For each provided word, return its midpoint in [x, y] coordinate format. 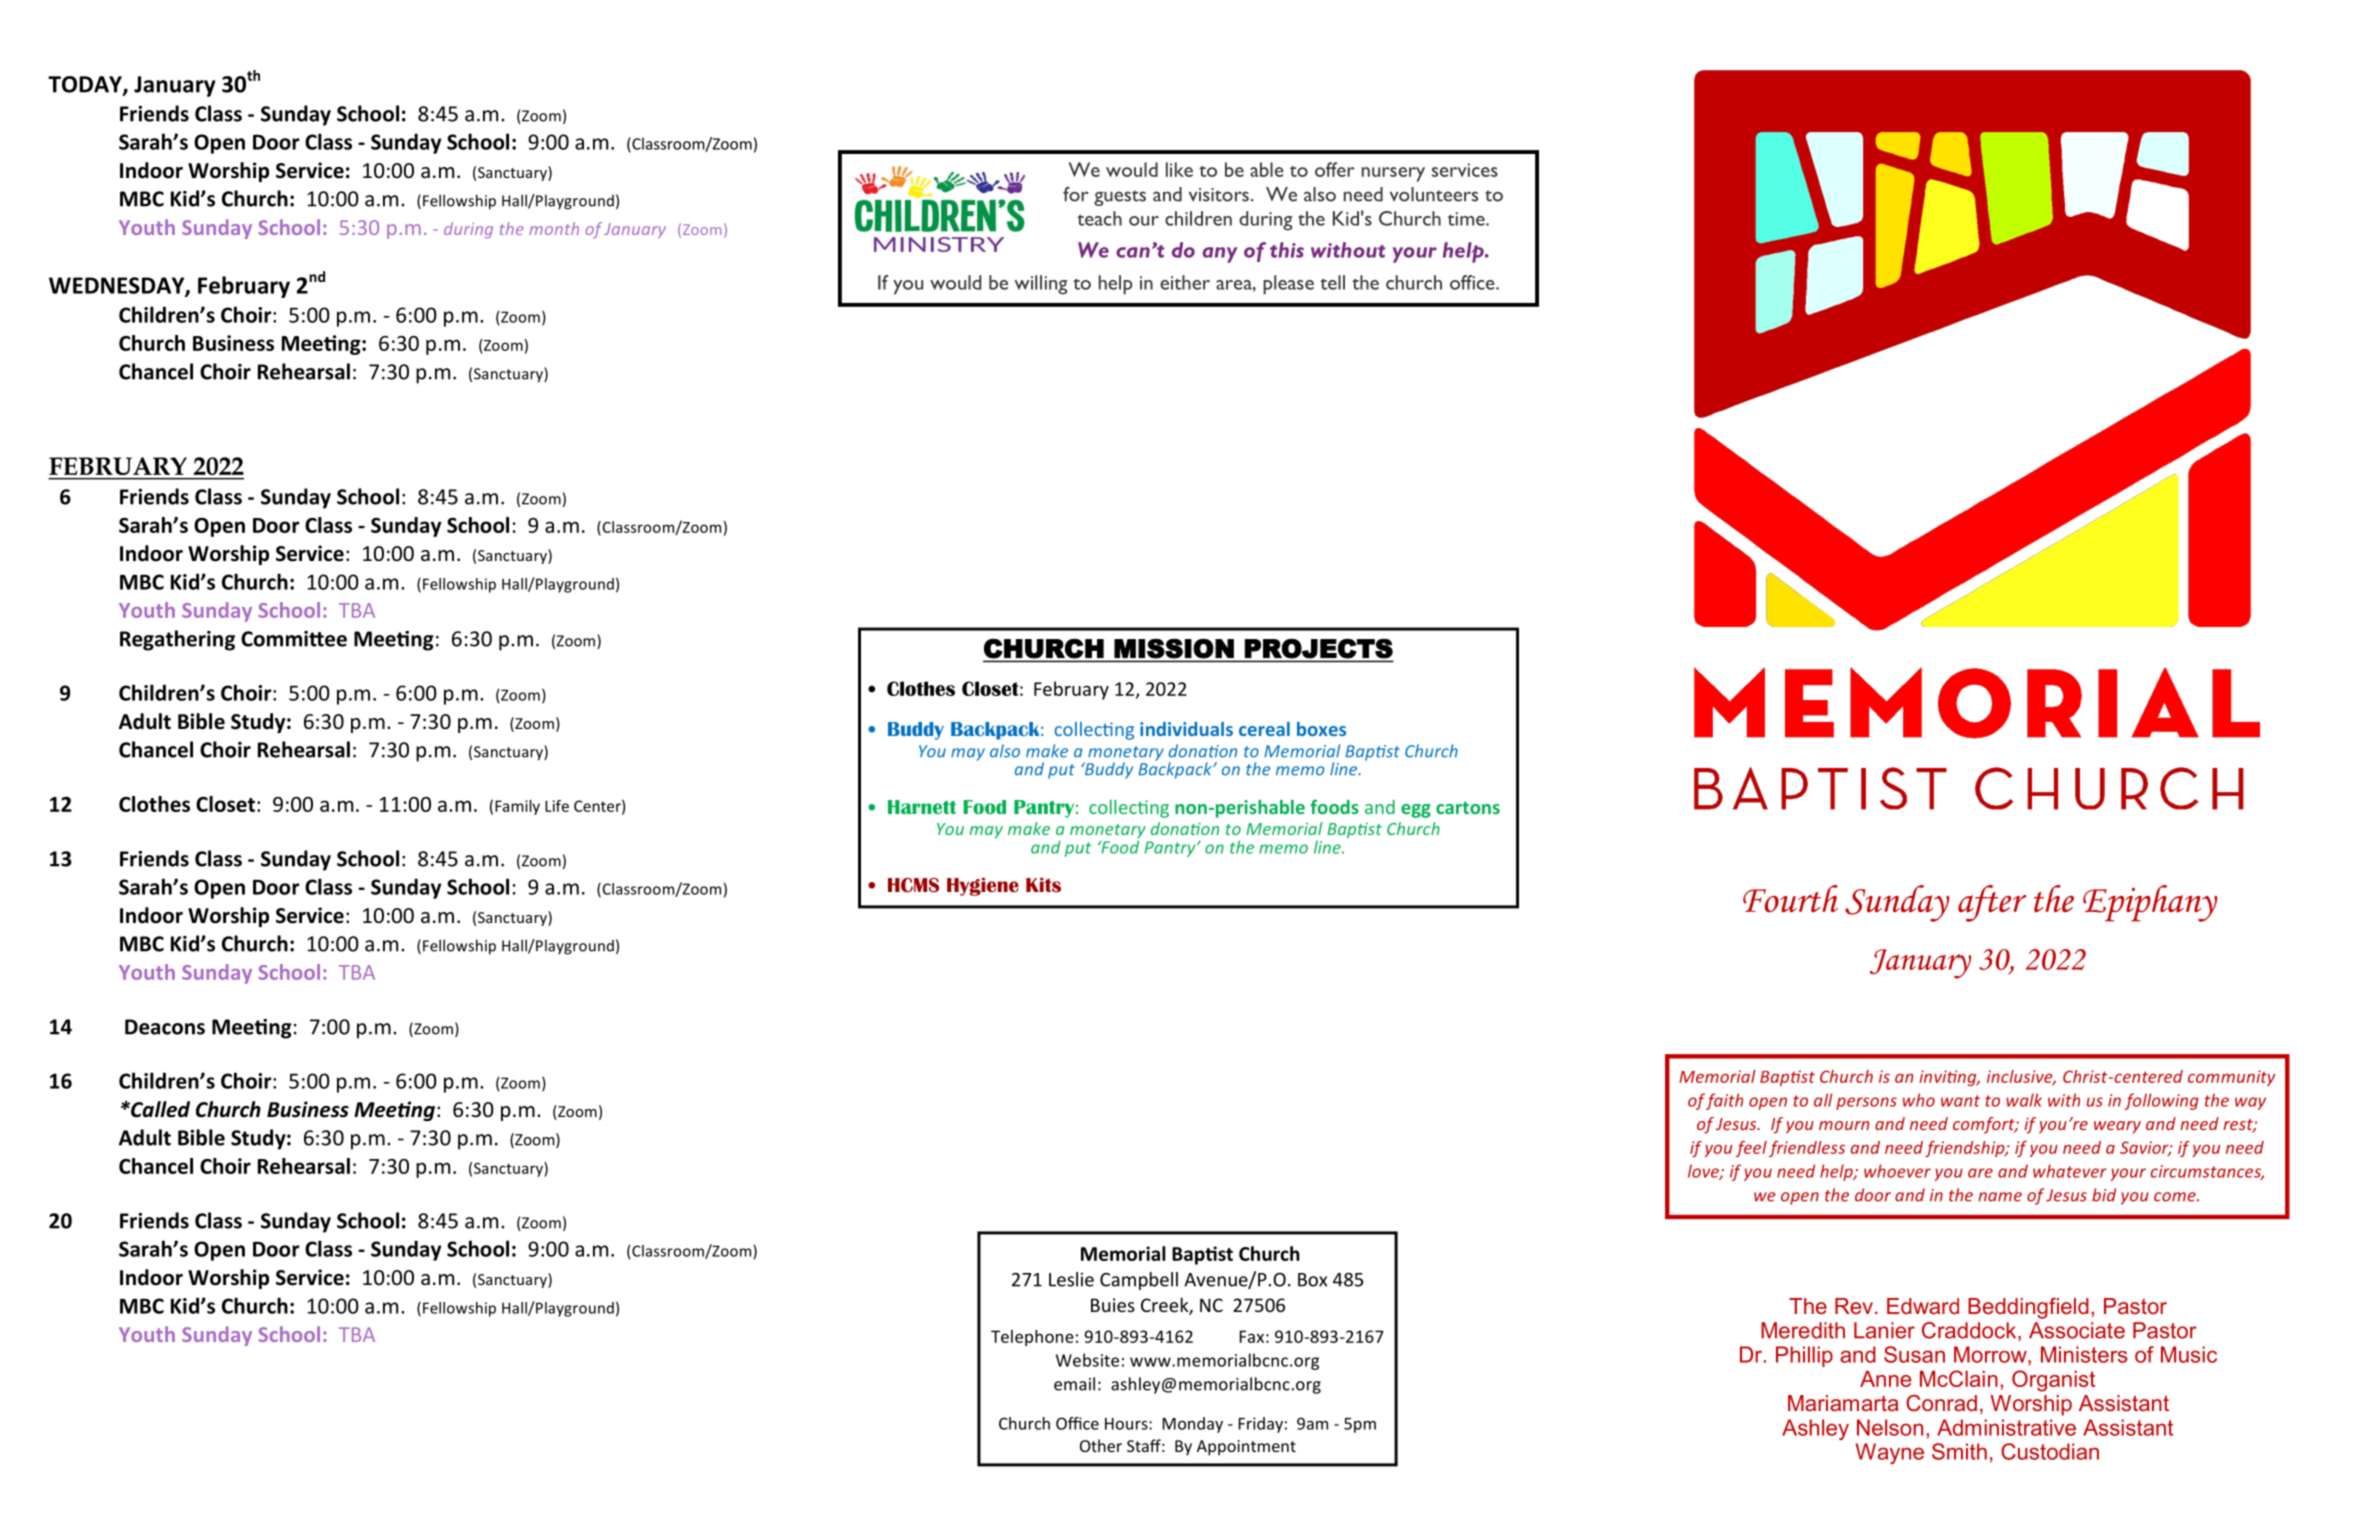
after [1992, 903]
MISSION [1174, 649]
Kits [1043, 885]
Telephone [1032, 1338]
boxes [1321, 729]
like [1179, 169]
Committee [294, 639]
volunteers [1434, 194]
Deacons [165, 1027]
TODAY [86, 85]
